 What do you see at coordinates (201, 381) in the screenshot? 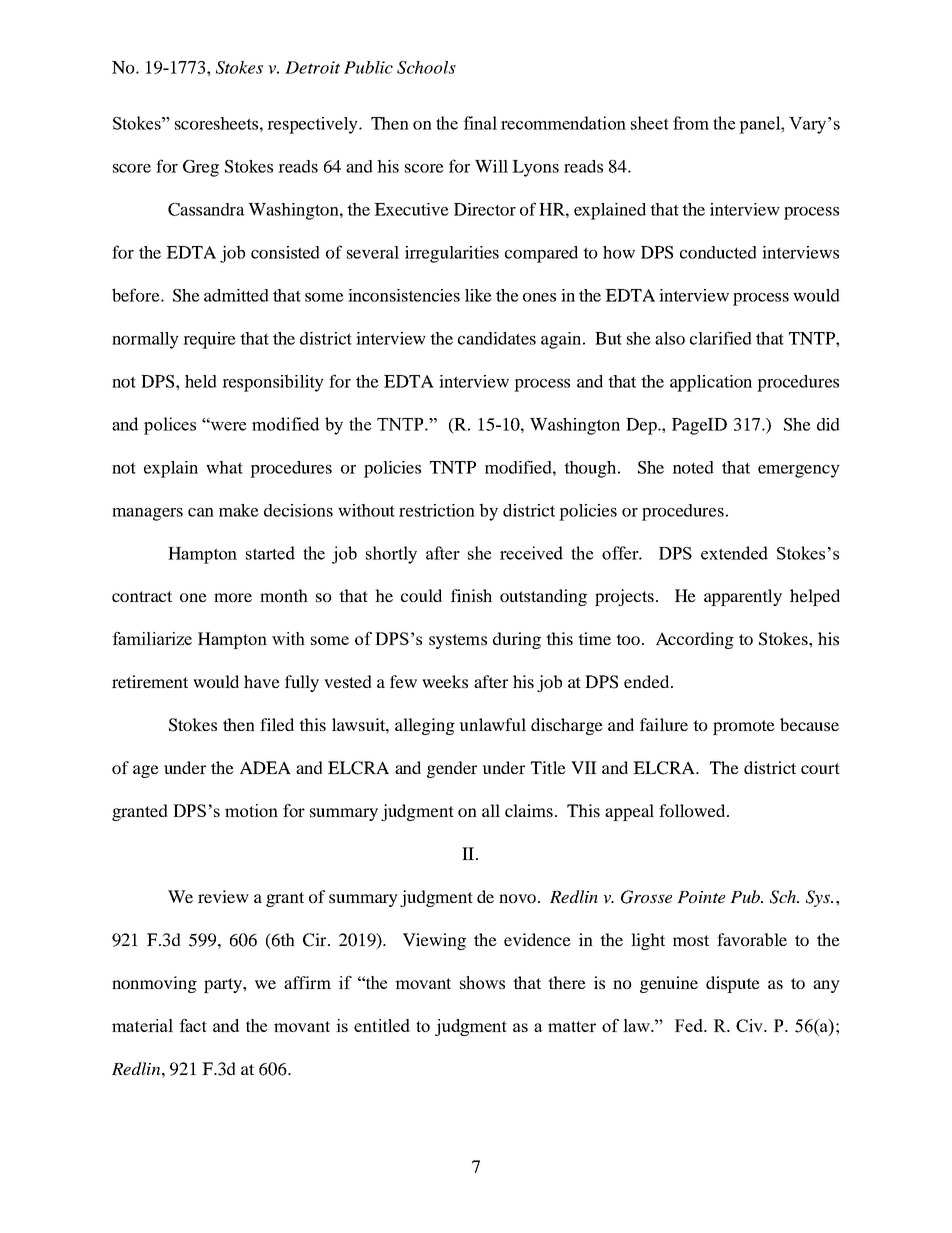
I see `held` at bounding box center [201, 381].
